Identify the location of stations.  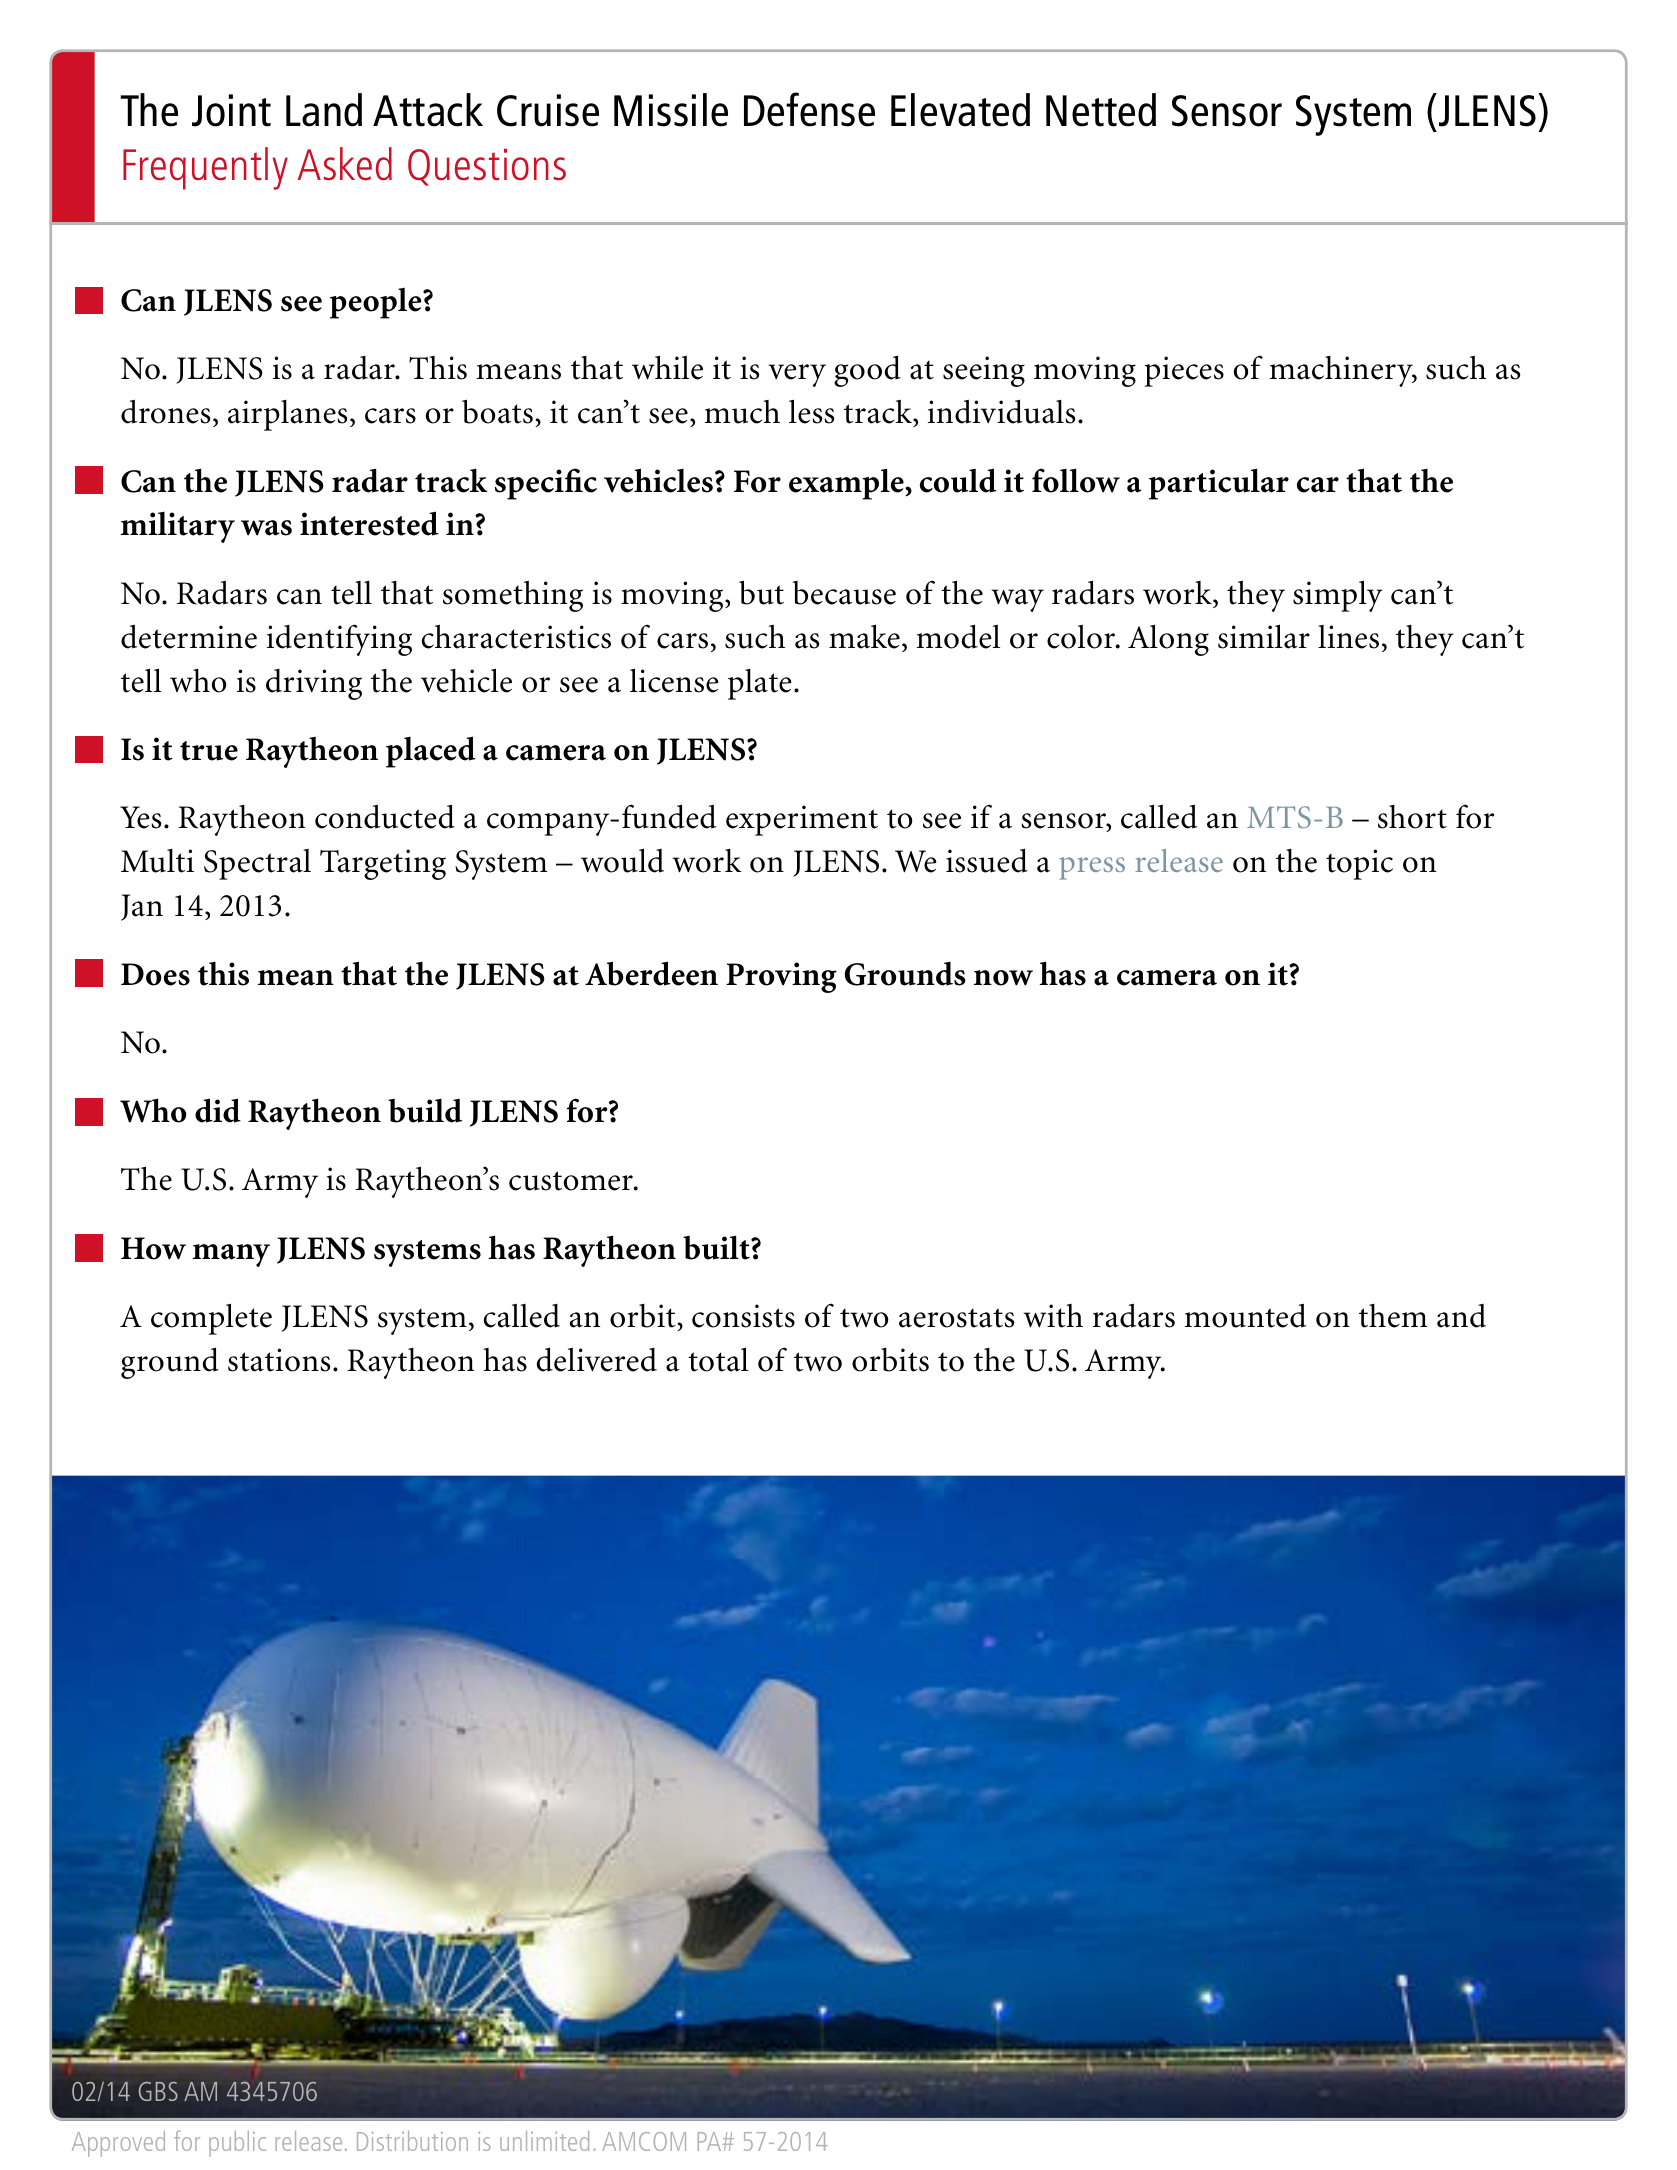
(279, 1360).
